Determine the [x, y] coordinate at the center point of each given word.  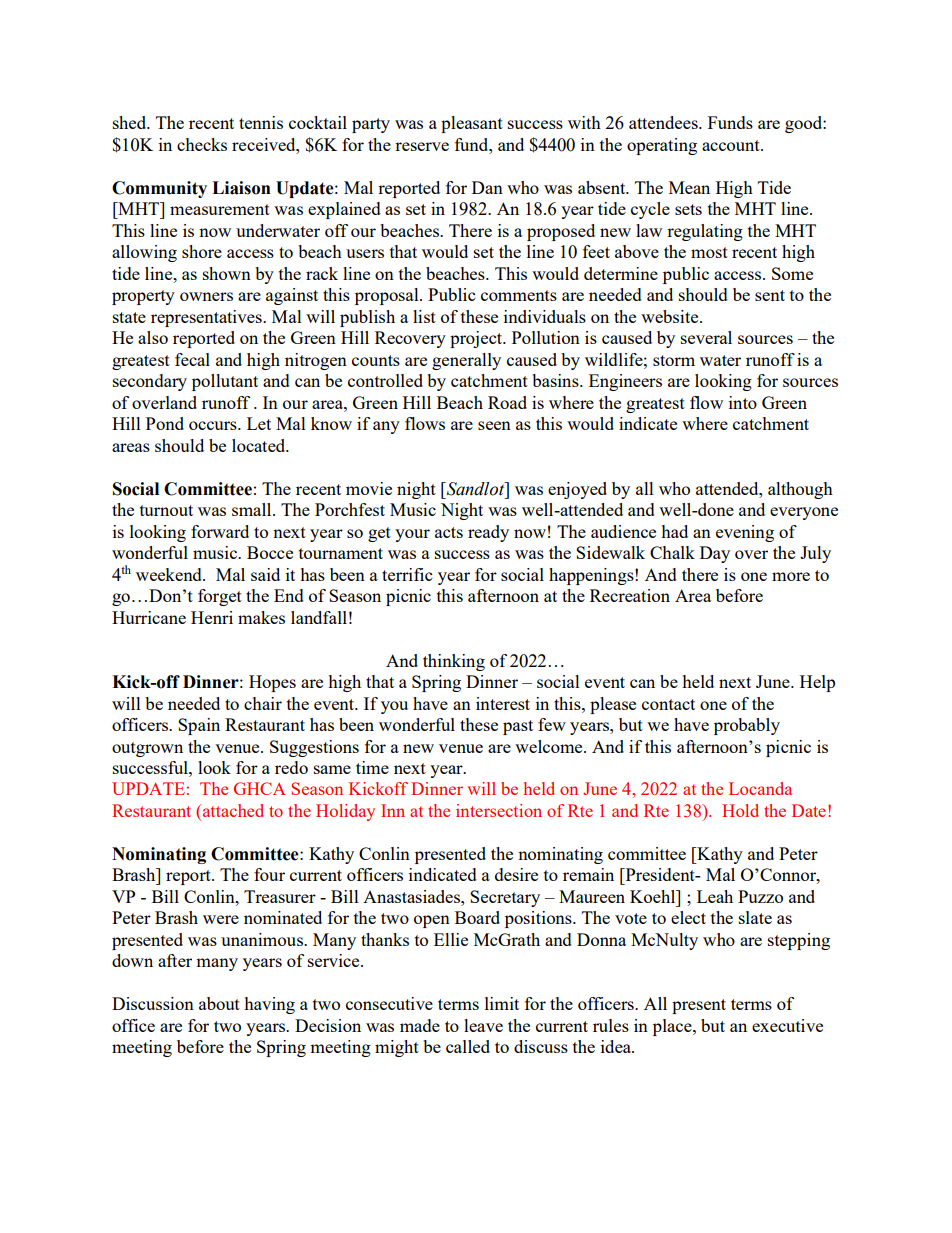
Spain [199, 726]
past [518, 727]
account [732, 145]
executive [787, 1025]
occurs [214, 425]
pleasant [472, 124]
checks [202, 144]
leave [483, 1025]
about [219, 1003]
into [743, 402]
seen [494, 425]
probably [747, 726]
